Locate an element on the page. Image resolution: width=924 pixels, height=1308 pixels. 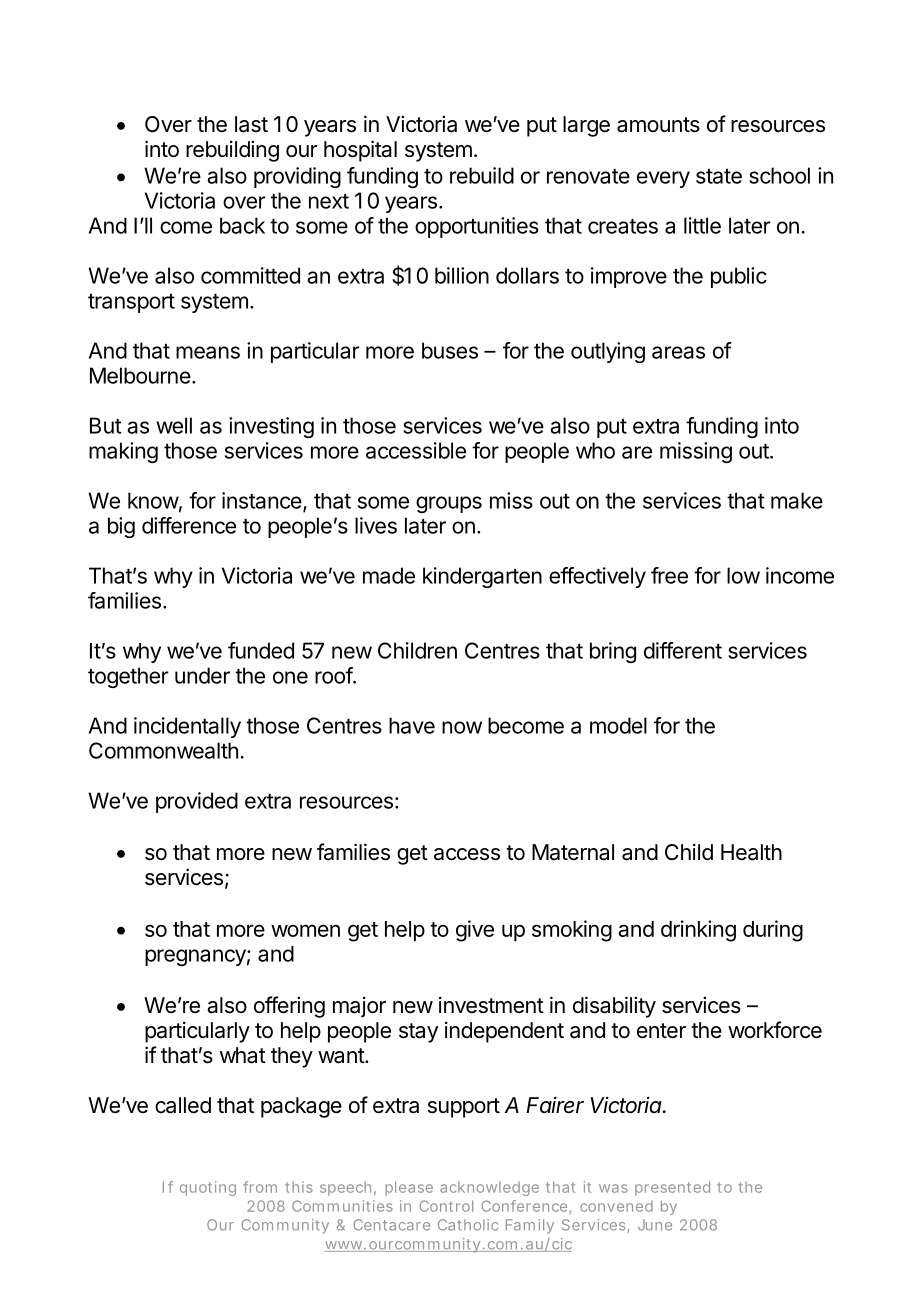
hospital is located at coordinates (360, 151).
